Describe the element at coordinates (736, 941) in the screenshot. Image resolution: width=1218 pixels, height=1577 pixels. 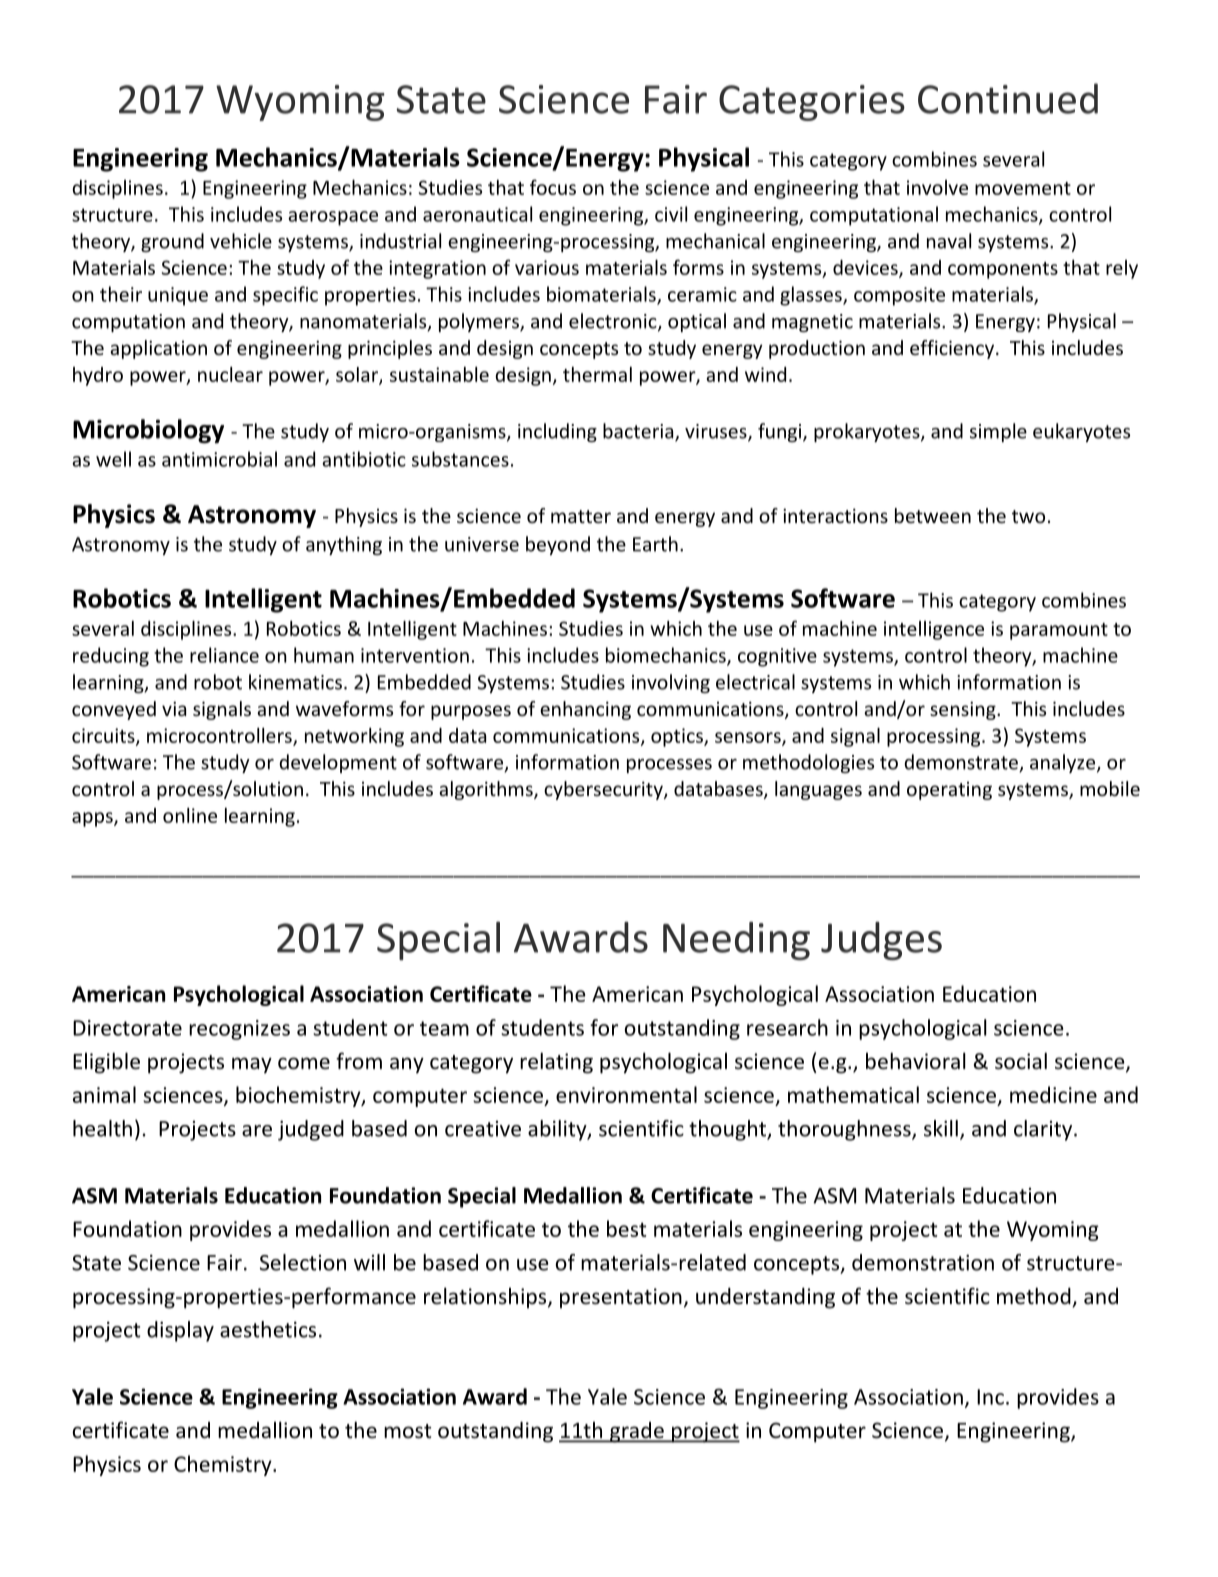
I see `Needing` at that location.
